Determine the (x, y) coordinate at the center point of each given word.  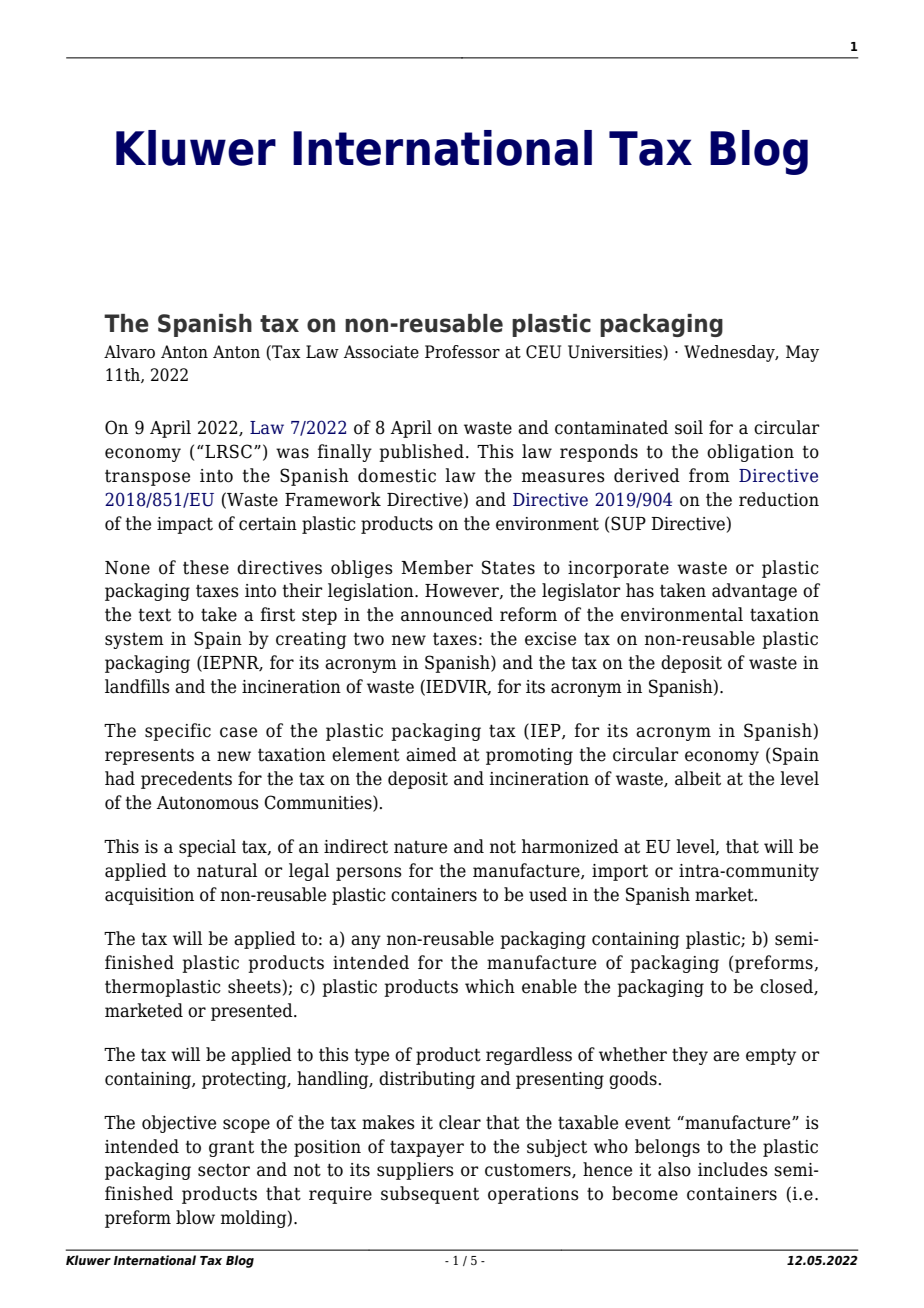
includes (733, 1169)
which (490, 986)
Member (437, 567)
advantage (754, 592)
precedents (186, 780)
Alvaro (129, 352)
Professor (462, 352)
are (726, 1056)
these (206, 567)
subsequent (430, 1195)
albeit (698, 778)
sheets (254, 986)
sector (224, 1170)
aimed (431, 754)
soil (689, 427)
